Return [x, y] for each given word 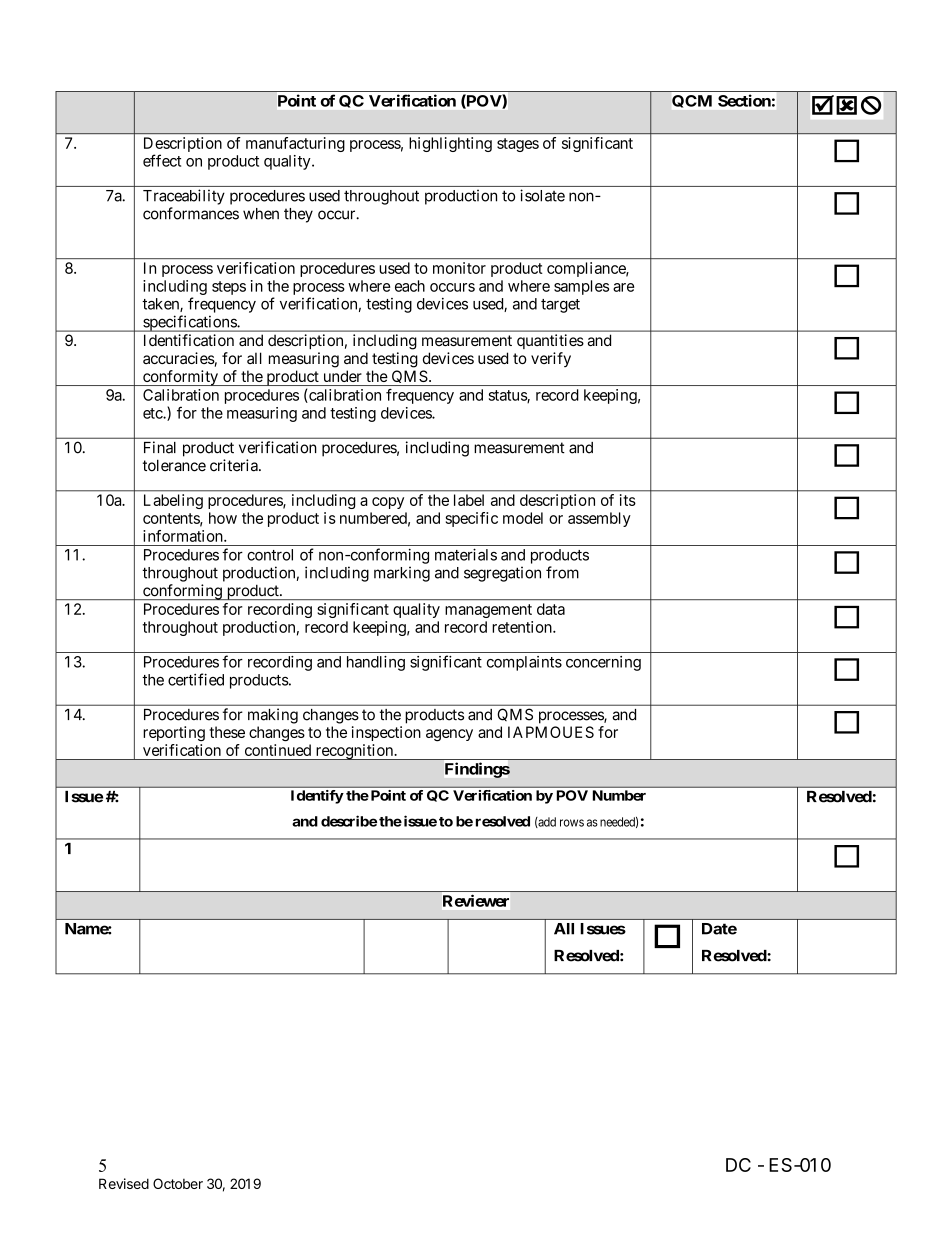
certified [196, 679]
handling [376, 663]
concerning [603, 663]
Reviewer [476, 901]
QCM [692, 101]
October [178, 1183]
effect [162, 160]
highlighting [450, 144]
